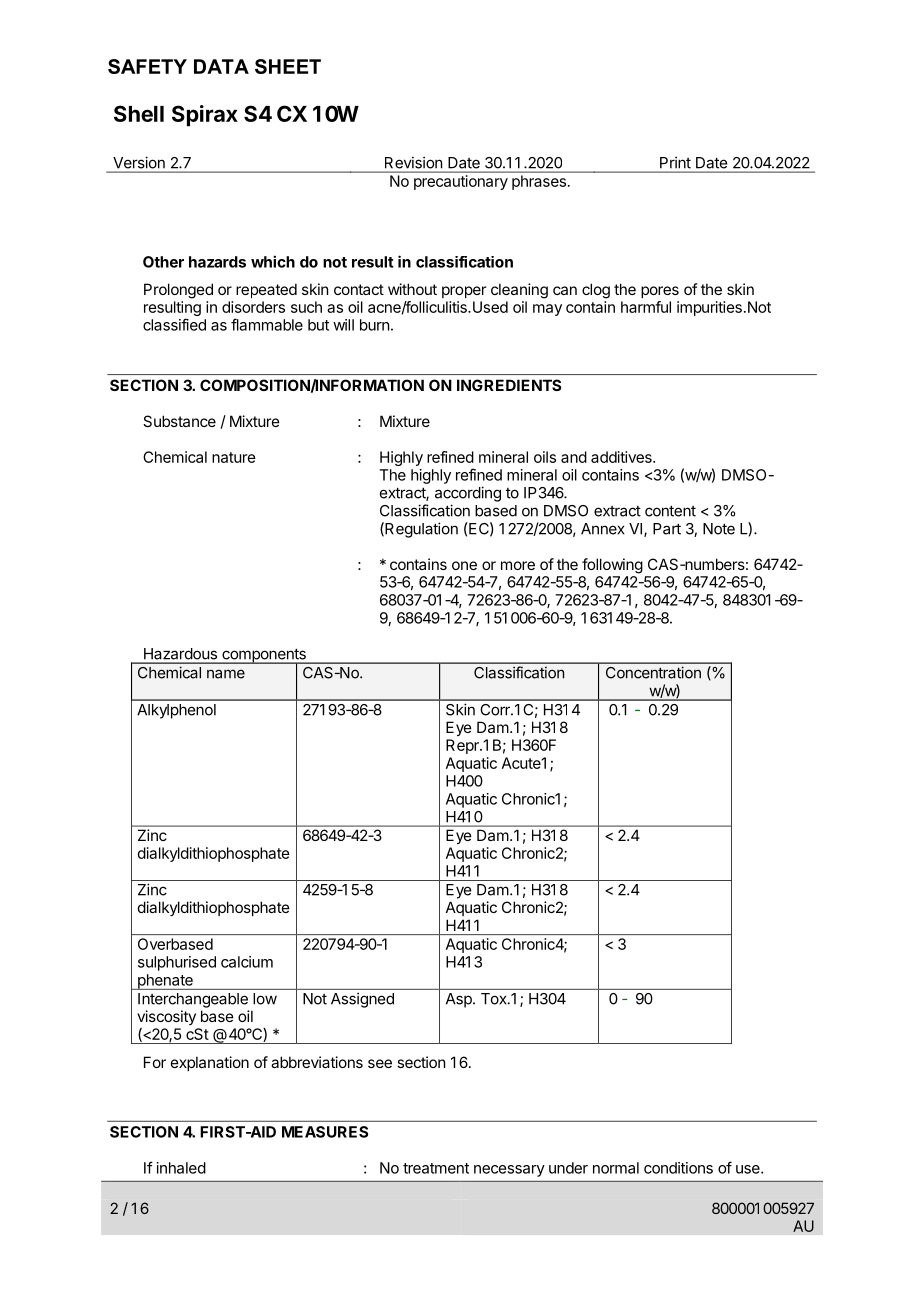 The height and width of the screenshot is (1308, 924). Describe the element at coordinates (518, 565) in the screenshot. I see `more` at that location.
